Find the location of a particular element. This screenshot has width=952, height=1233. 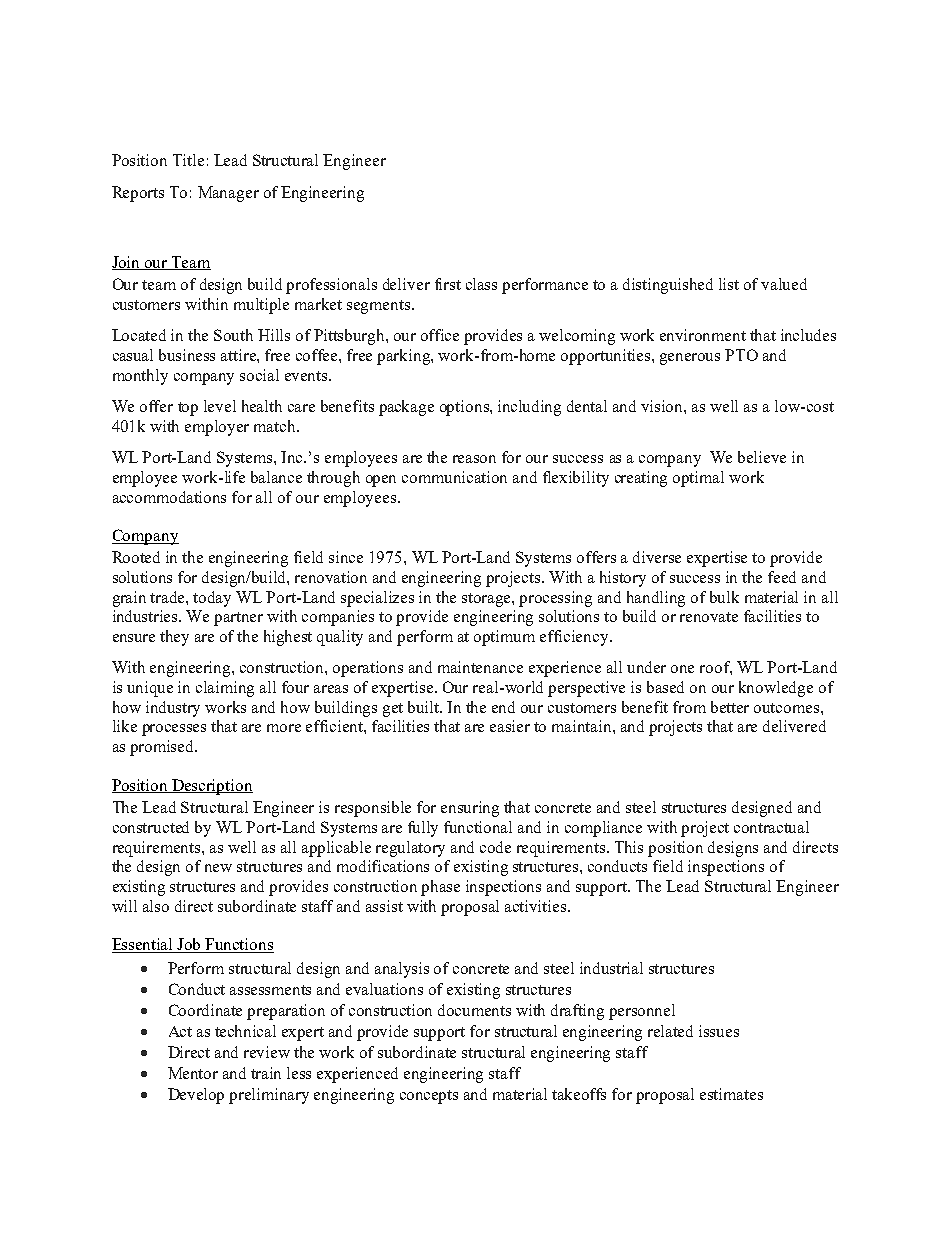

new is located at coordinates (218, 868).
